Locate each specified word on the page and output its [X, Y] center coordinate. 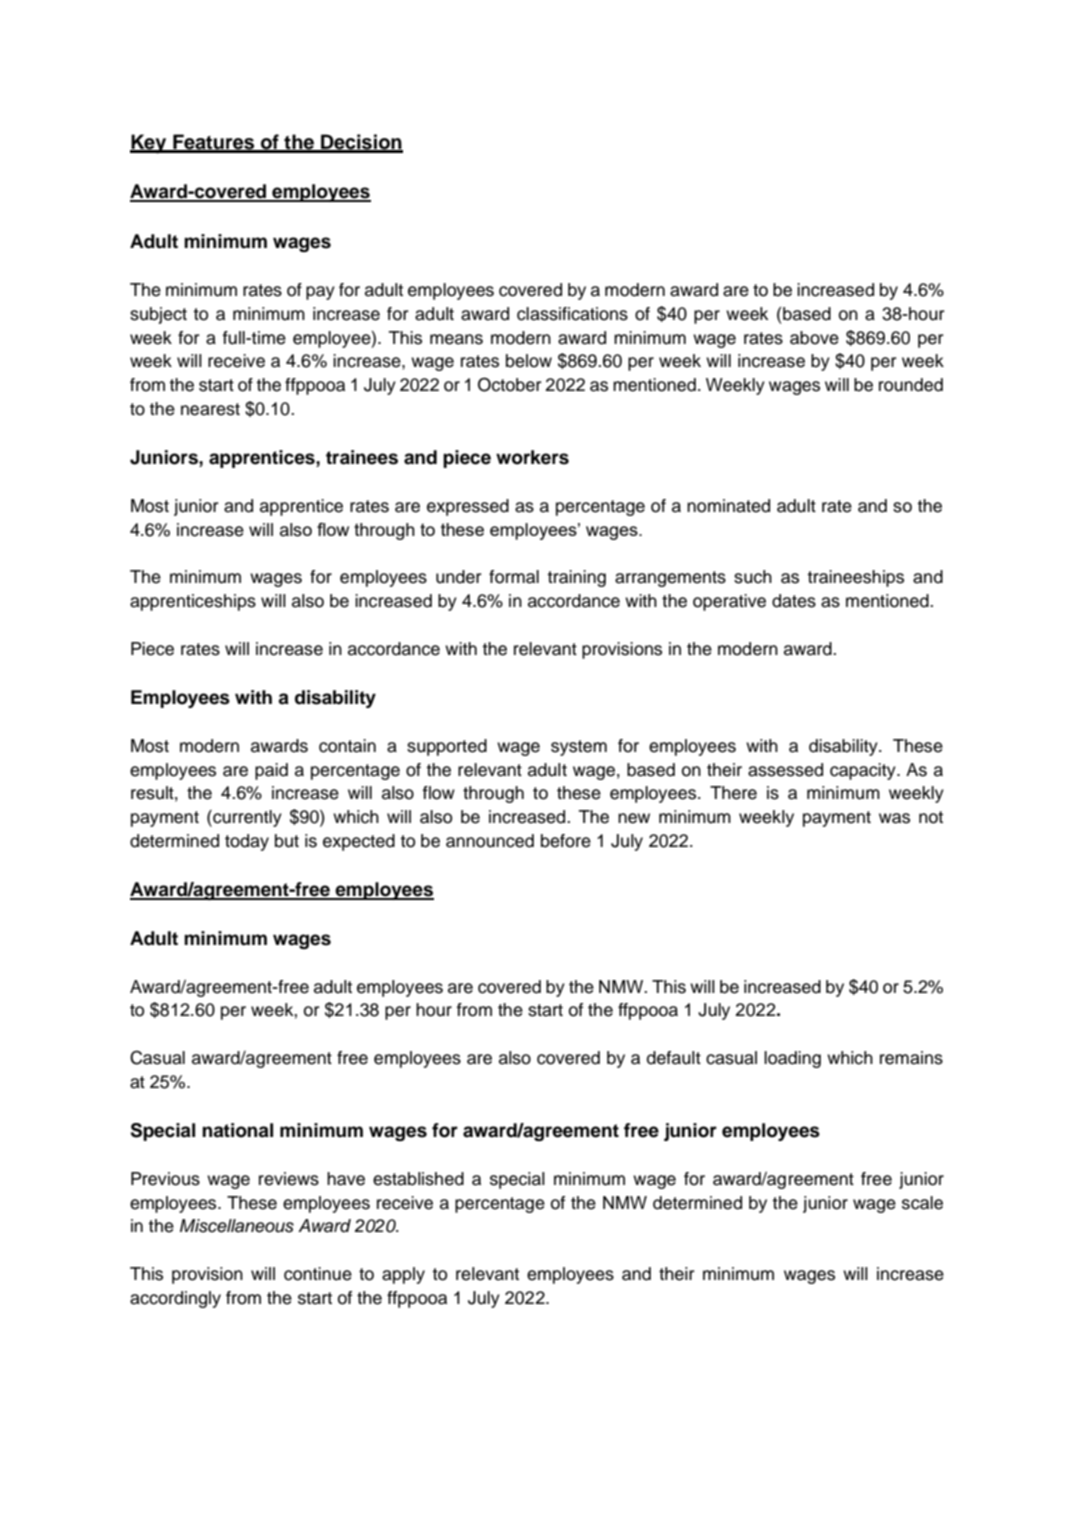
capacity [864, 771]
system [579, 748]
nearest [210, 409]
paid [271, 771]
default [674, 1058]
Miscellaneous [237, 1226]
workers [532, 457]
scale [922, 1203]
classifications [572, 314]
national [237, 1130]
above [814, 338]
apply [403, 1275]
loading [792, 1059]
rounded [911, 385]
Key [149, 144]
